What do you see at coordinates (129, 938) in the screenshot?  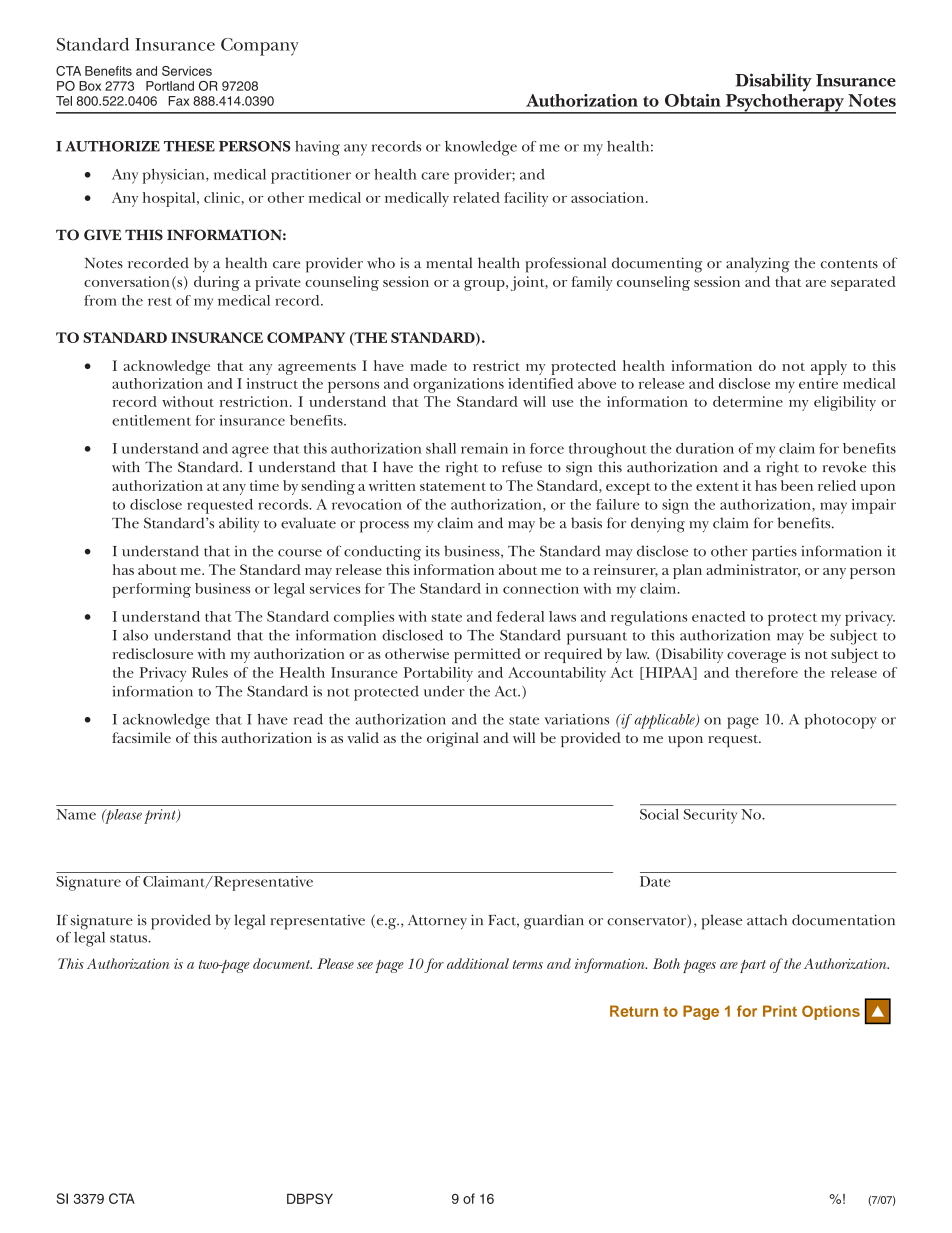 I see `status` at bounding box center [129, 938].
